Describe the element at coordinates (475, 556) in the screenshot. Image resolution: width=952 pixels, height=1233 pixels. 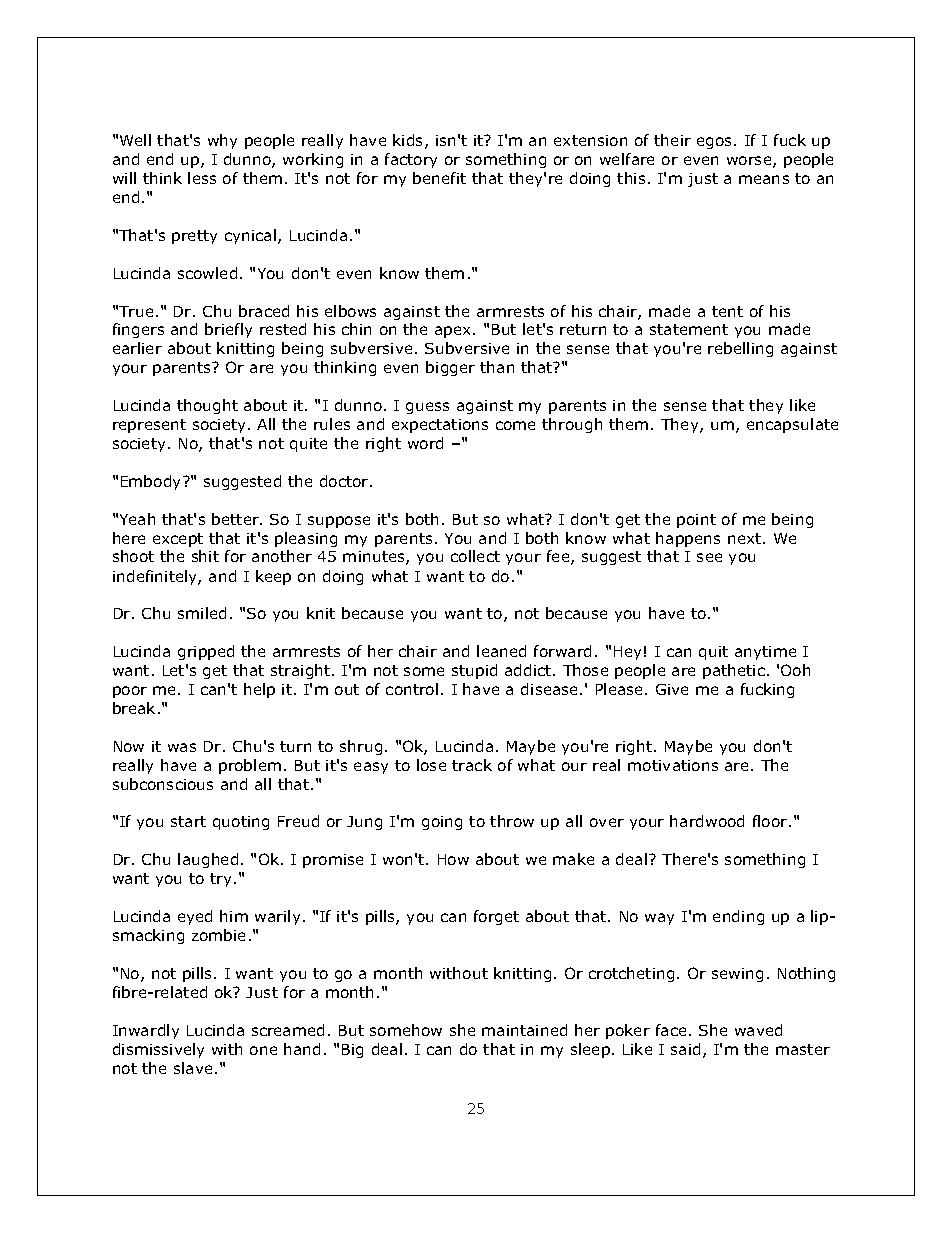
I see `collect` at that location.
